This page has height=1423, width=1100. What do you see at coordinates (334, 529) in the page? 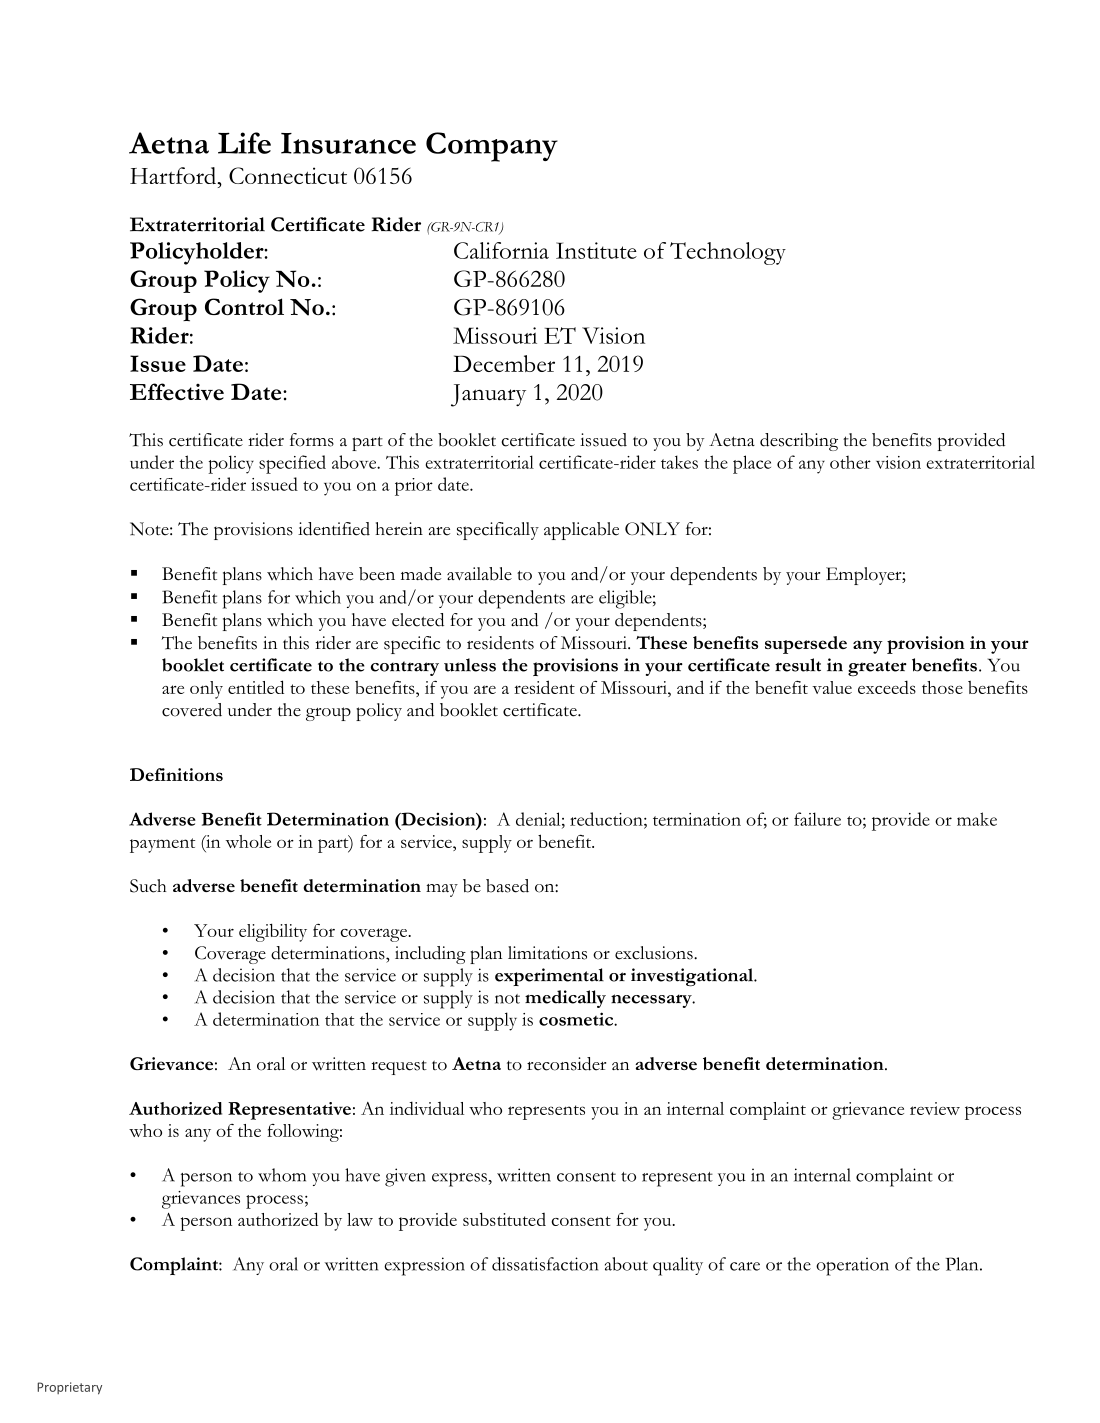
I see `identified` at bounding box center [334, 529].
